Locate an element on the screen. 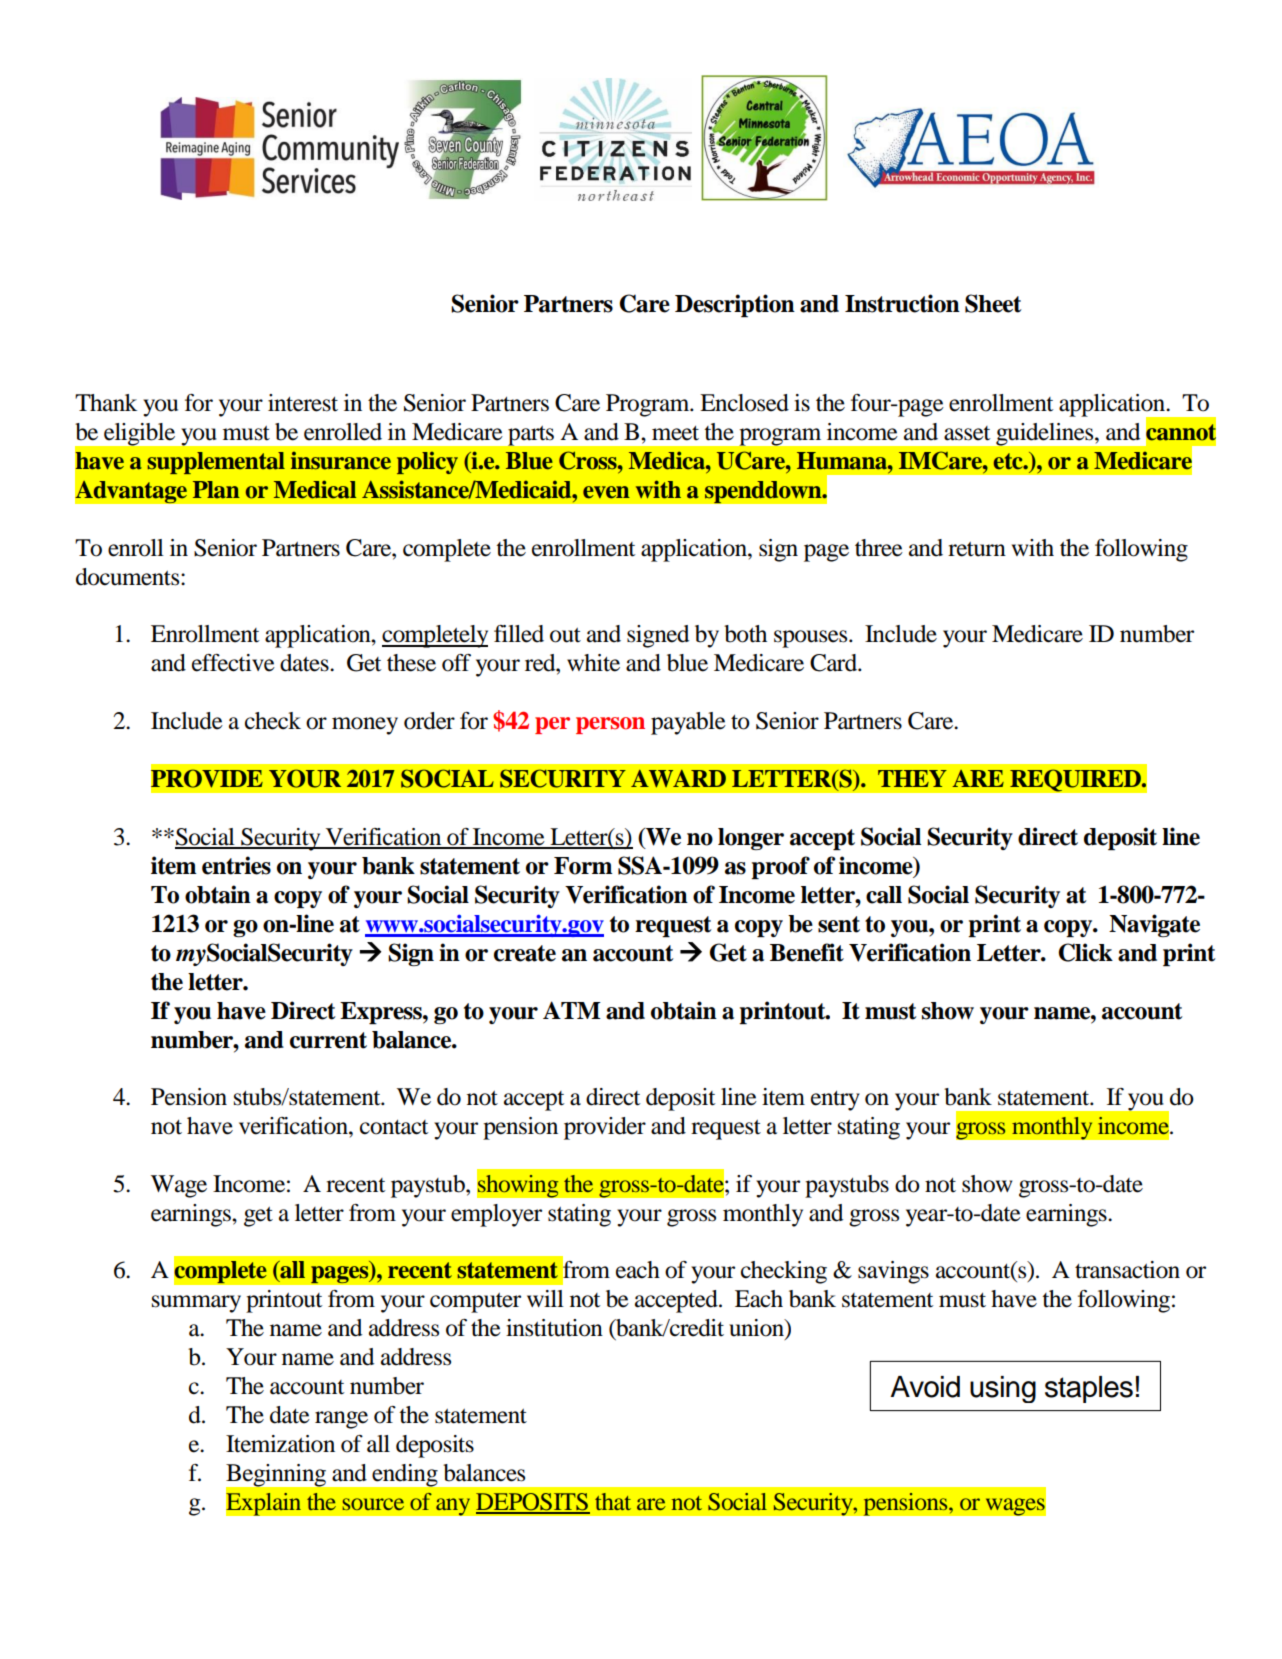  Sheet is located at coordinates (993, 303).
